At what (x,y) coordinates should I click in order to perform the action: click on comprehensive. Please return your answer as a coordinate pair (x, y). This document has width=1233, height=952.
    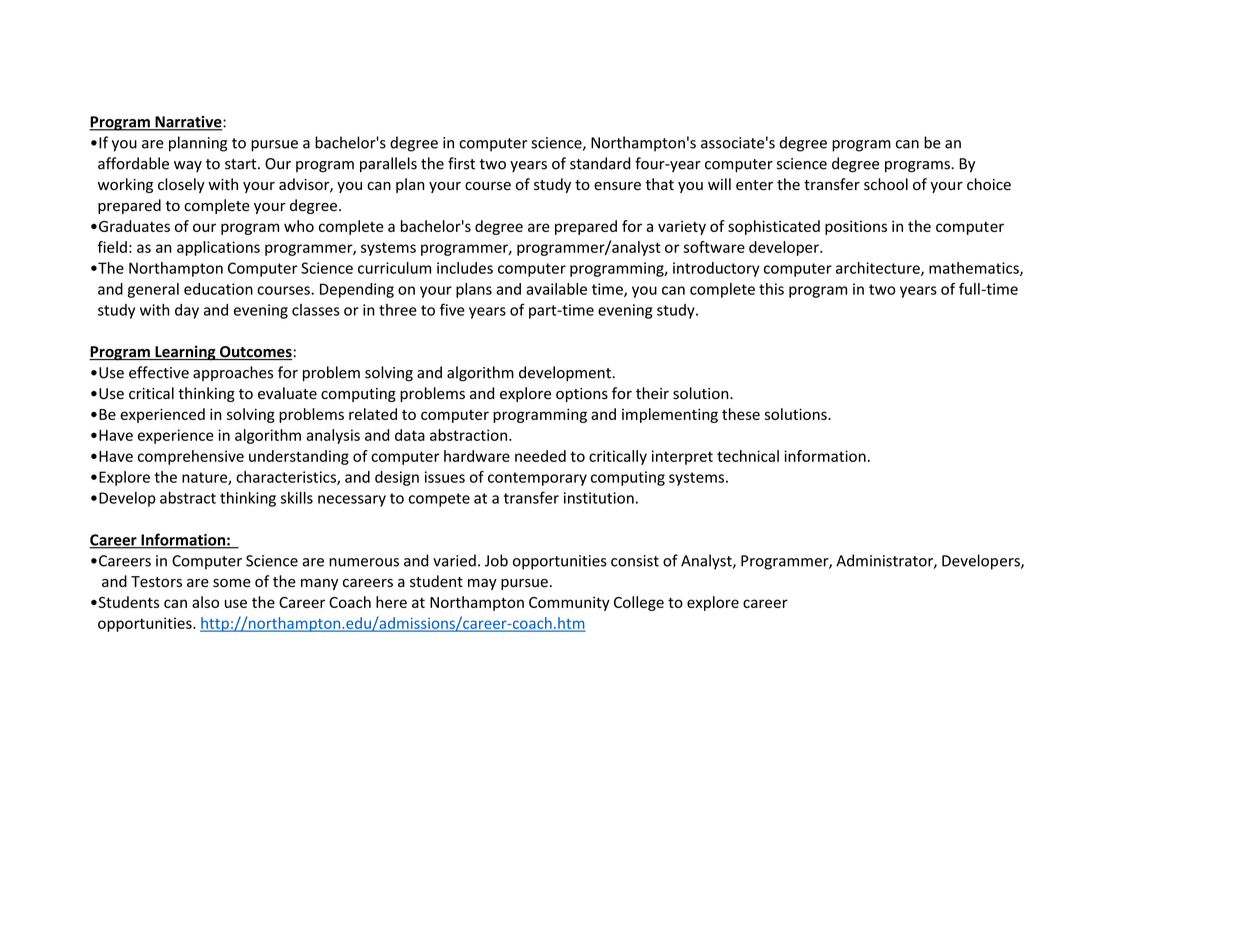
    Looking at the image, I should click on (191, 457).
